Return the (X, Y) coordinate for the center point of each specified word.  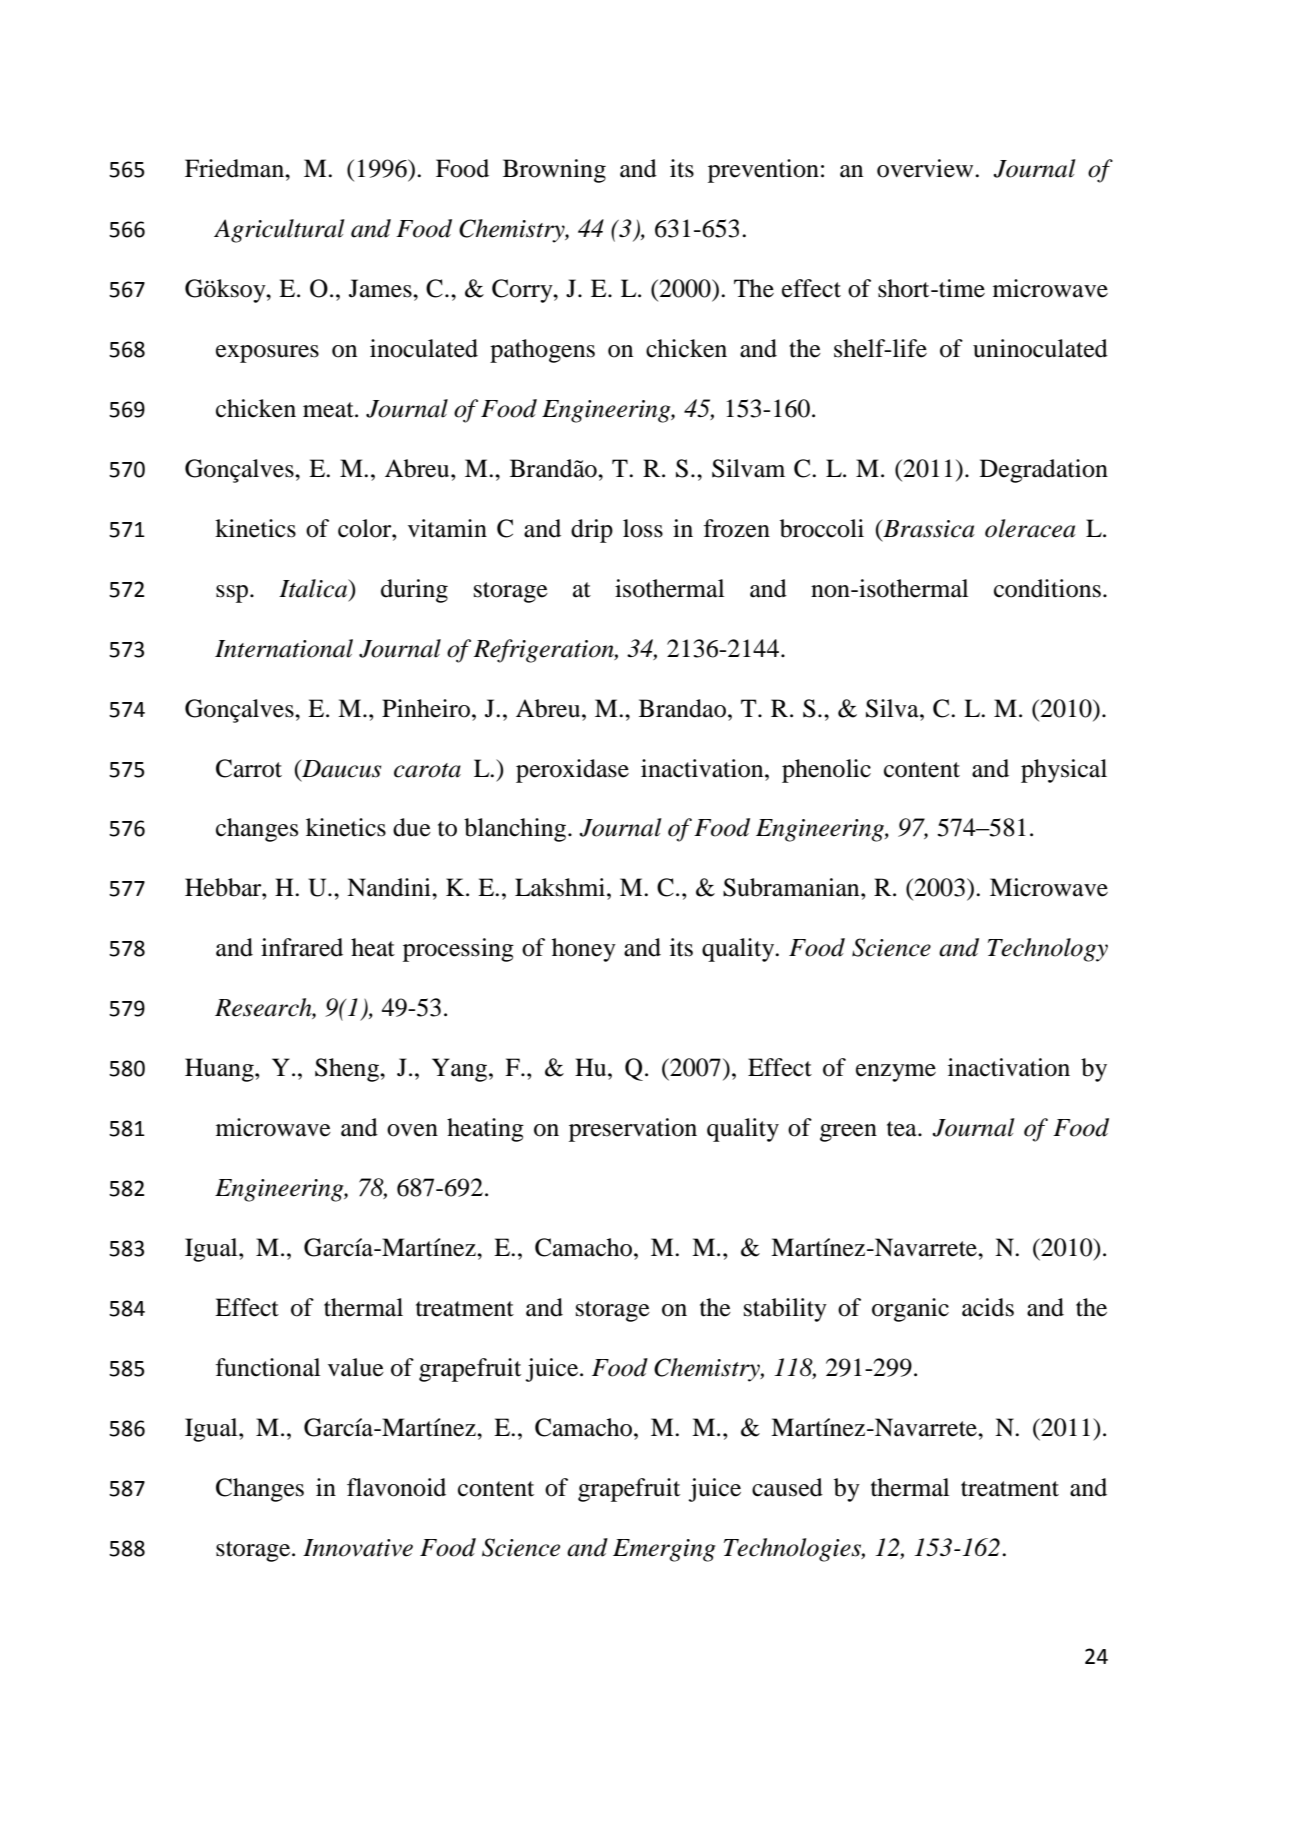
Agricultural (279, 231)
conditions (1047, 588)
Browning (554, 171)
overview (926, 168)
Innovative (358, 1548)
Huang (220, 1070)
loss (643, 528)
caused (787, 1487)
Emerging (664, 1550)
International (284, 648)
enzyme (896, 1073)
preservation (633, 1130)
